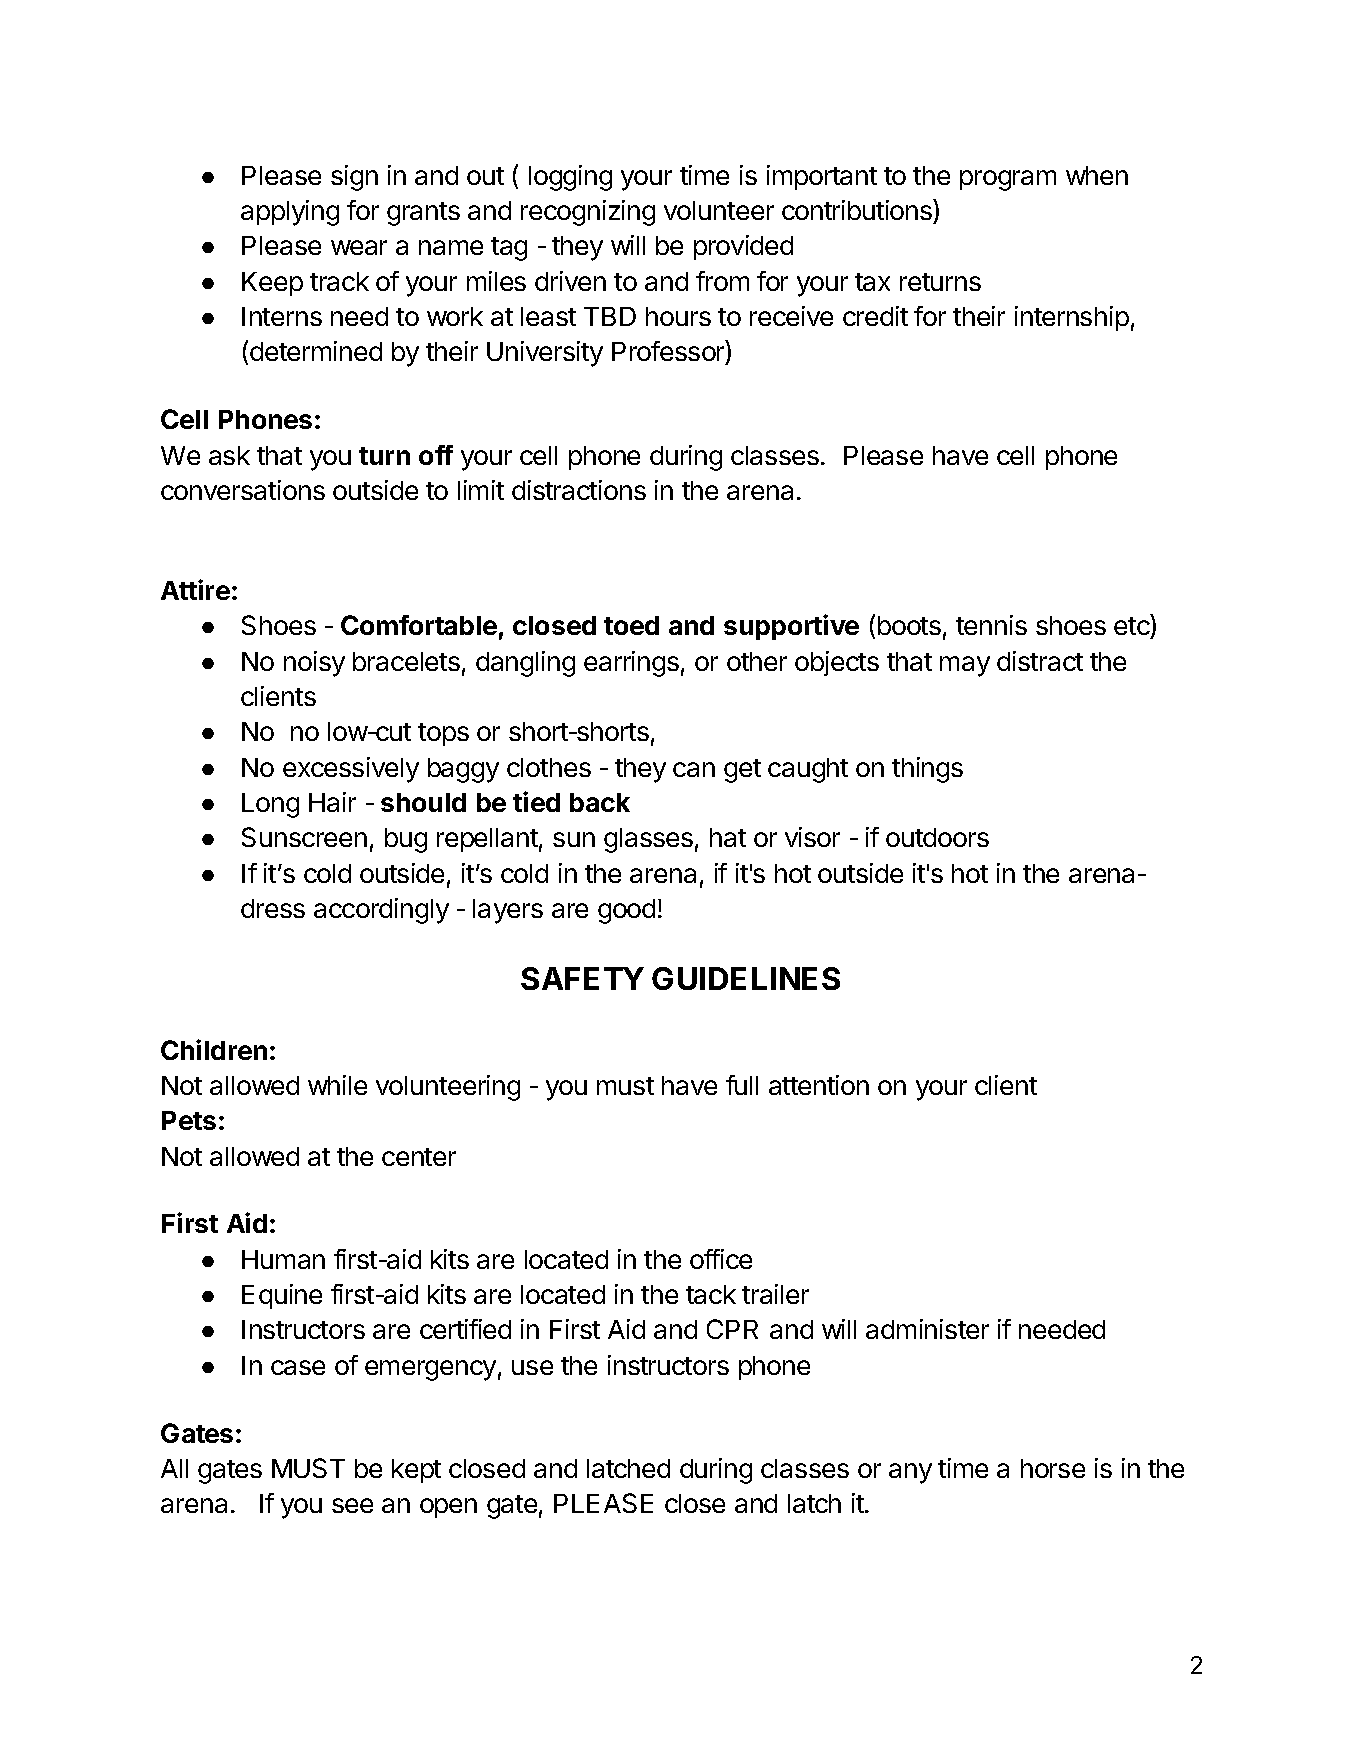 This screenshot has width=1363, height=1764. What do you see at coordinates (819, 1085) in the screenshot?
I see `attention` at bounding box center [819, 1085].
